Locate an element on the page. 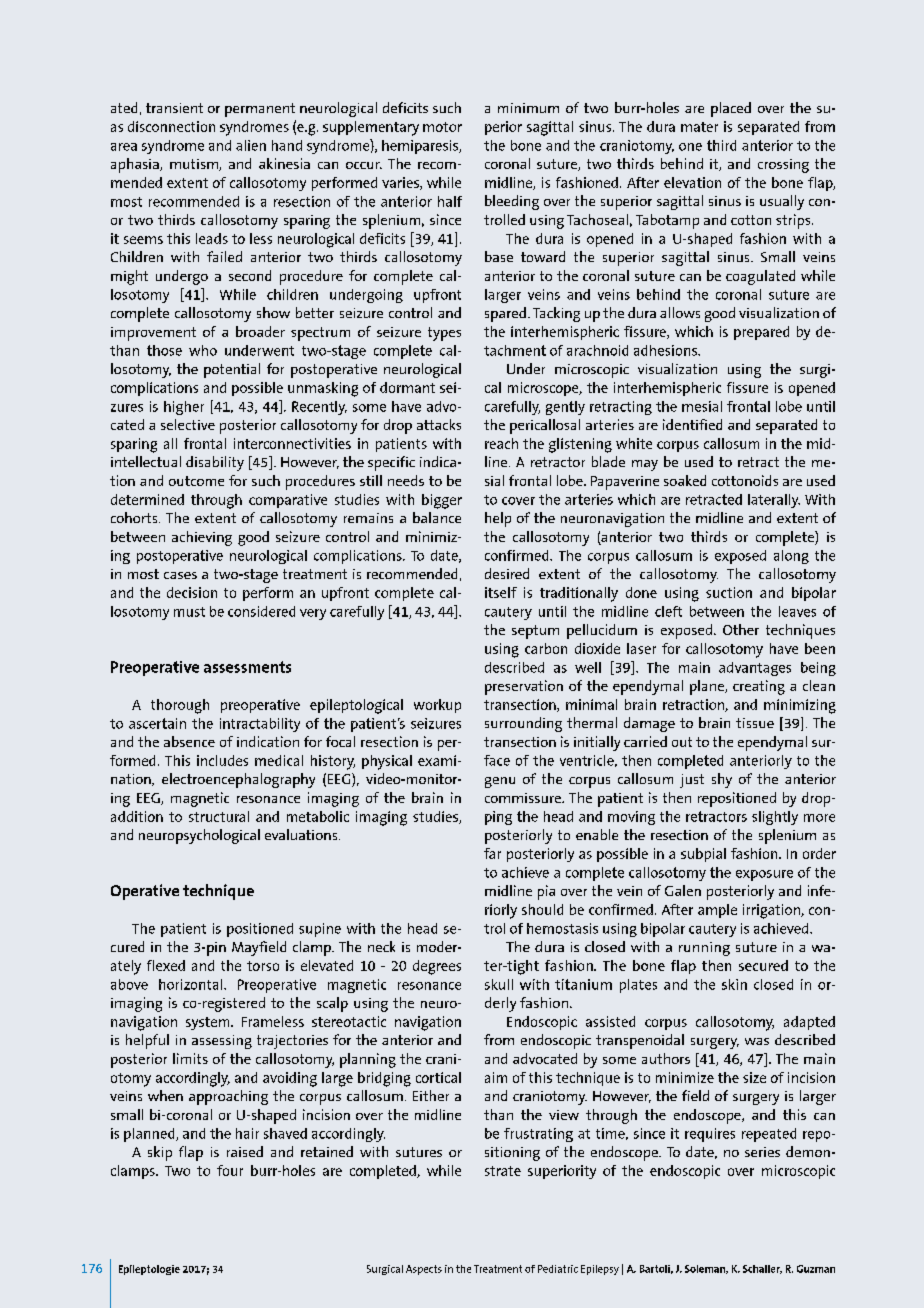 The width and height of the page is (924, 1308). selective is located at coordinates (188, 424).
